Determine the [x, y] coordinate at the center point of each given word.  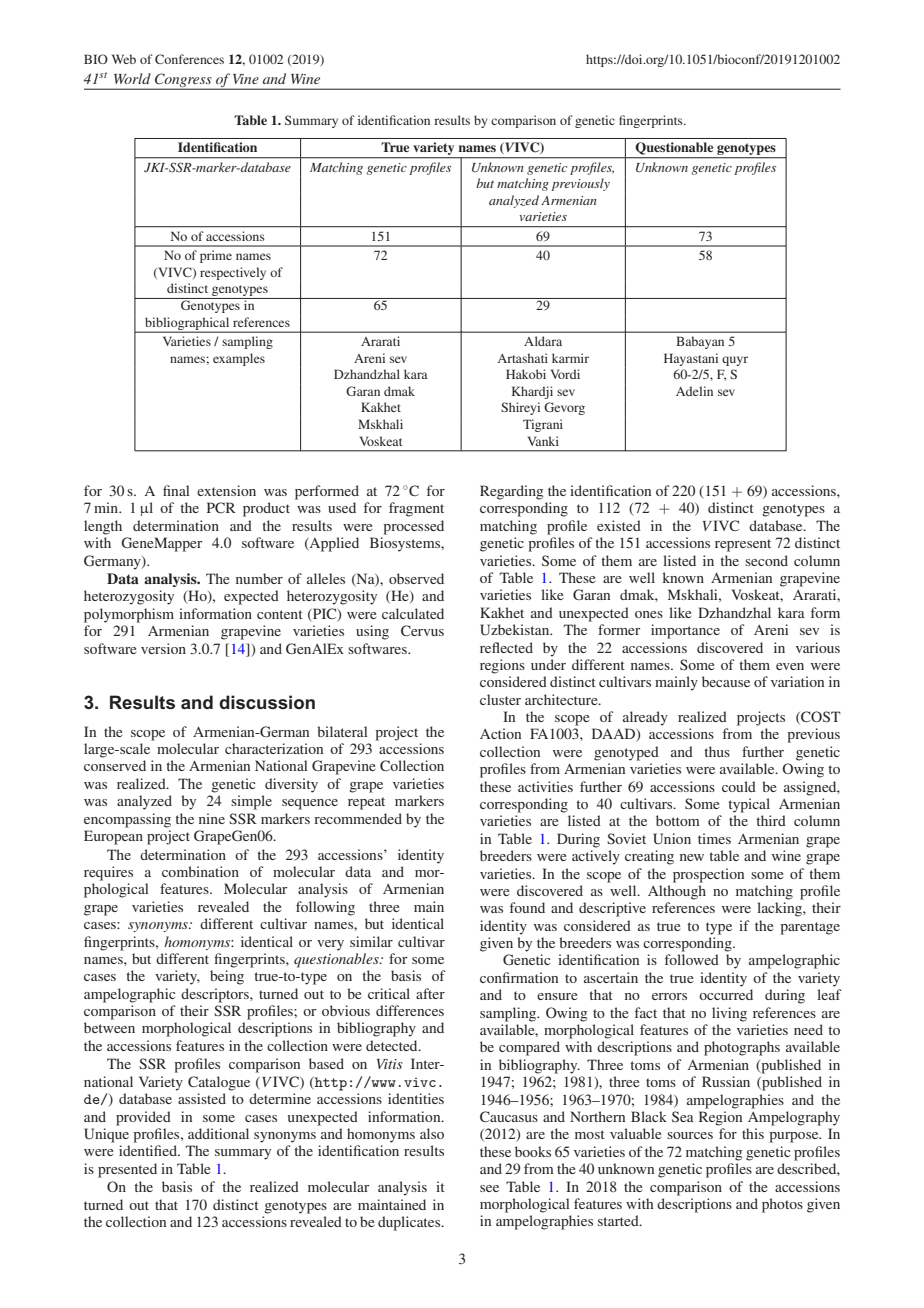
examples [239, 359]
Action [500, 733]
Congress [183, 81]
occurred [726, 994]
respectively [233, 273]
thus [717, 751]
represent [743, 545]
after [430, 993]
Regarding [511, 492]
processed [413, 527]
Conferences [189, 59]
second [766, 560]
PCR [221, 507]
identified [149, 1150]
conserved [115, 765]
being [227, 977]
